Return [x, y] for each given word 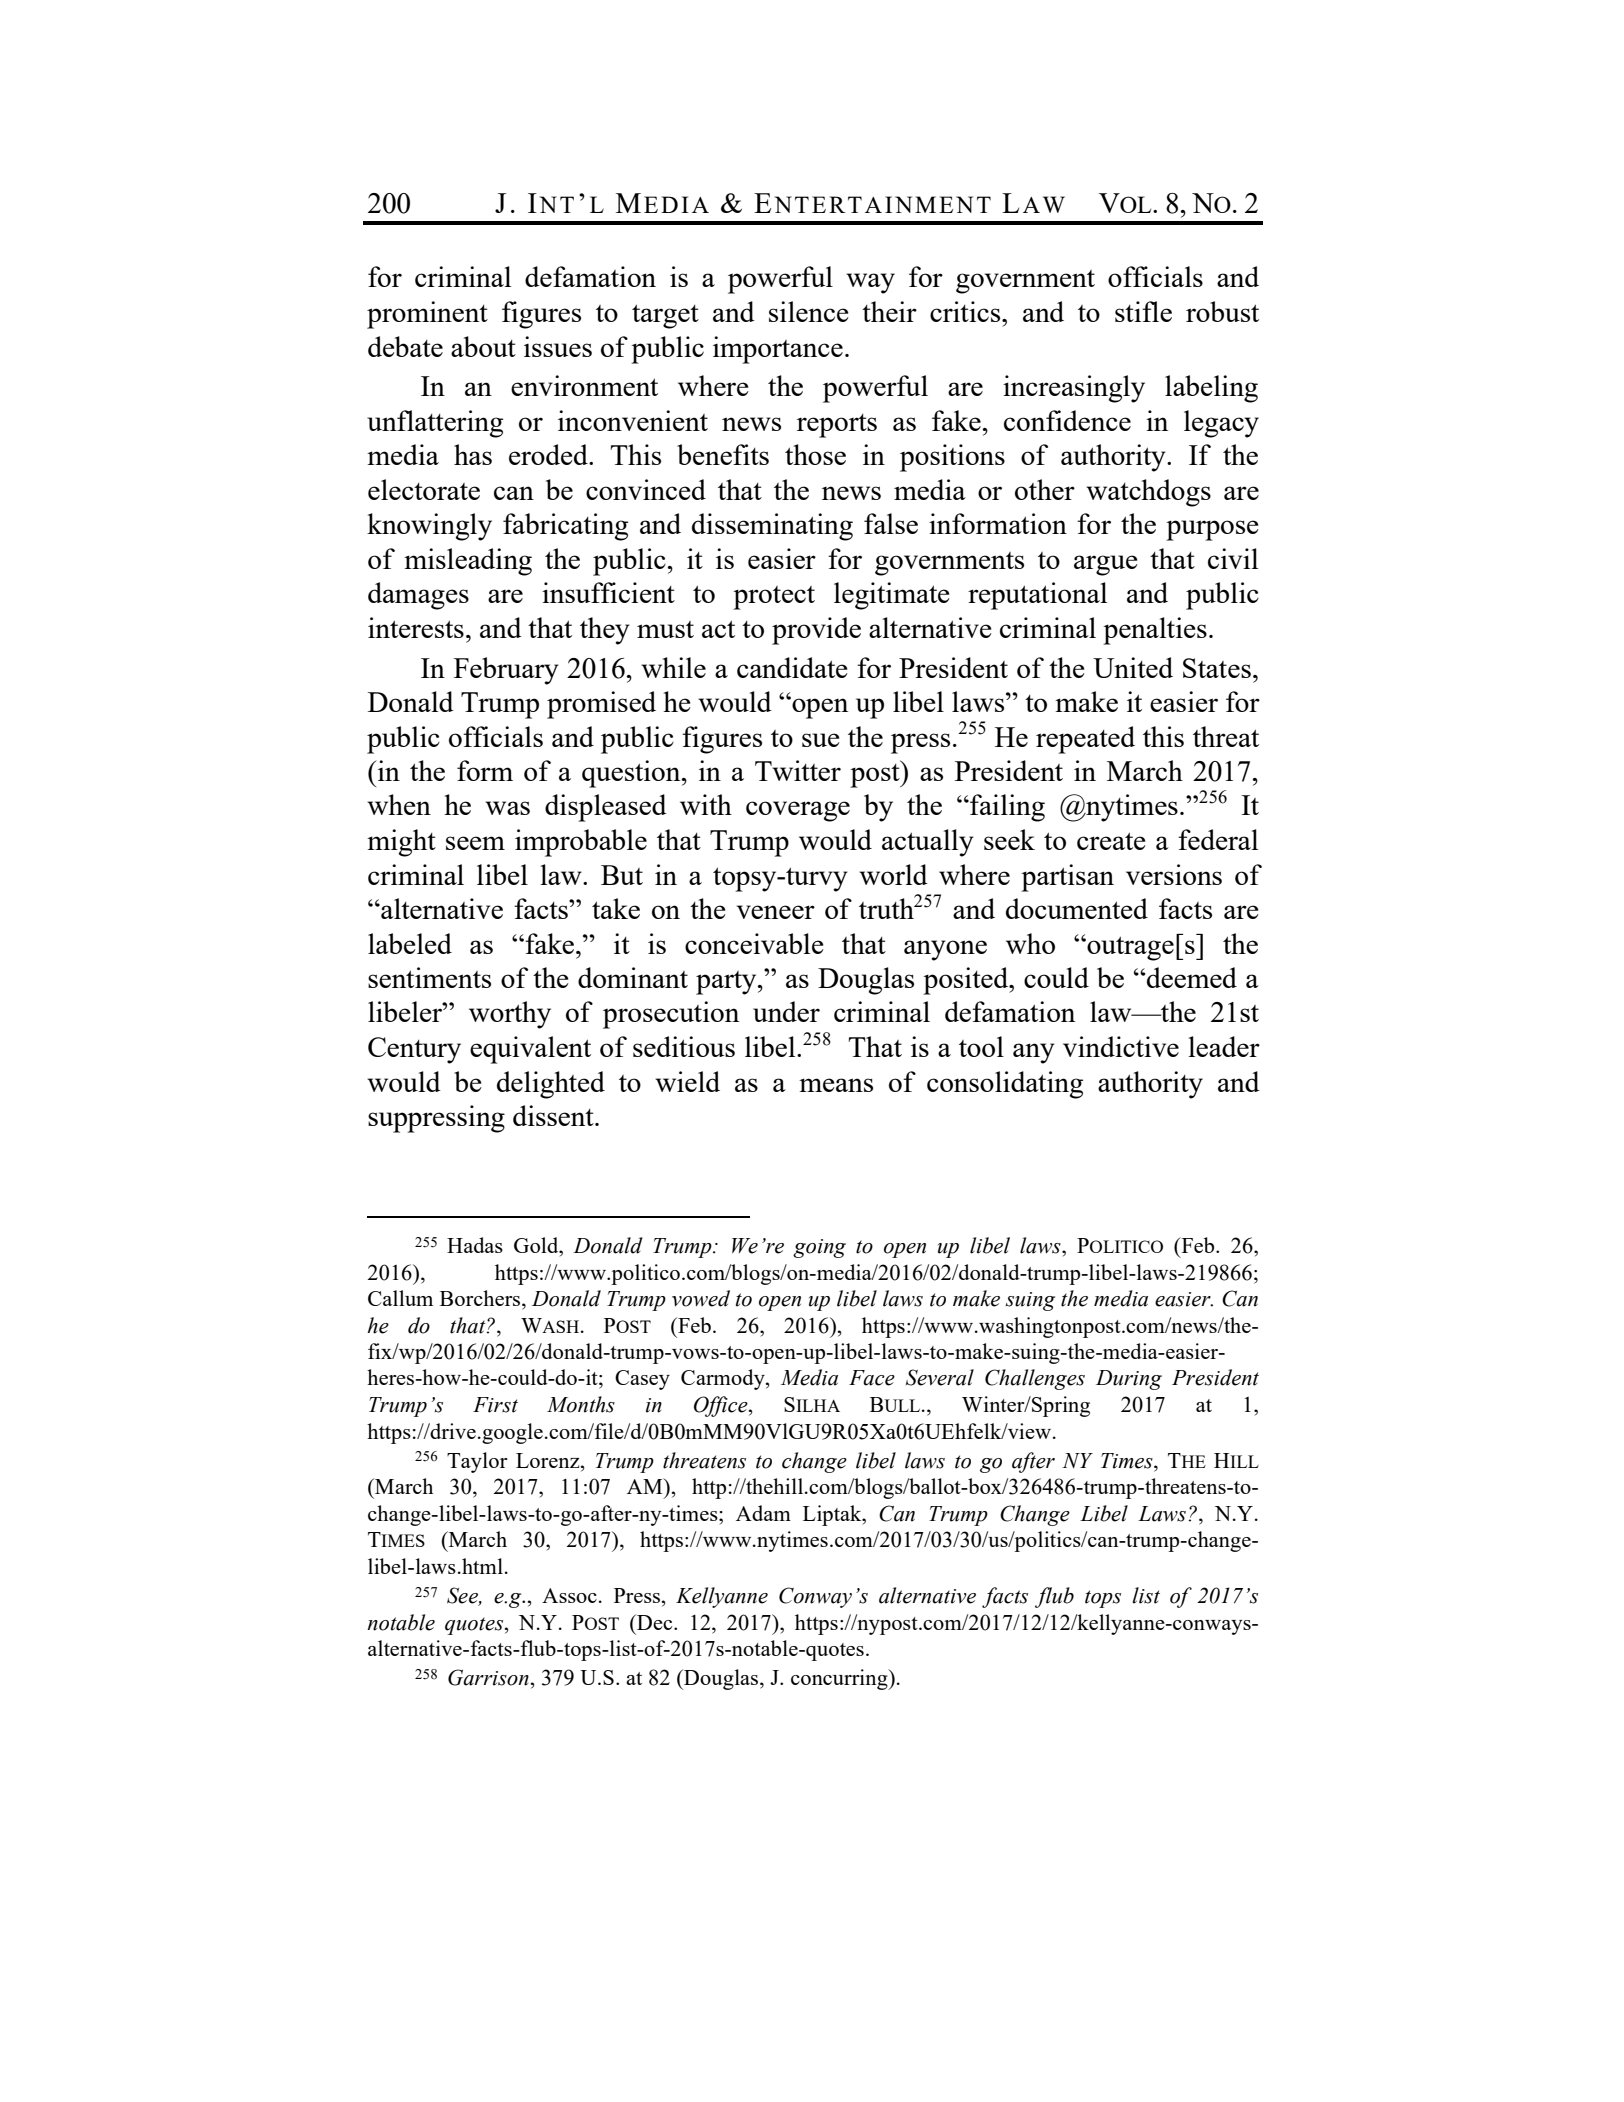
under [786, 1011]
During [1129, 1380]
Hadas [475, 1245]
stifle [1143, 311]
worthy [510, 1015]
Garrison [488, 1677]
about [483, 346]
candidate [792, 667]
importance [778, 350]
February [506, 671]
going [819, 1248]
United [1133, 667]
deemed [1191, 977]
